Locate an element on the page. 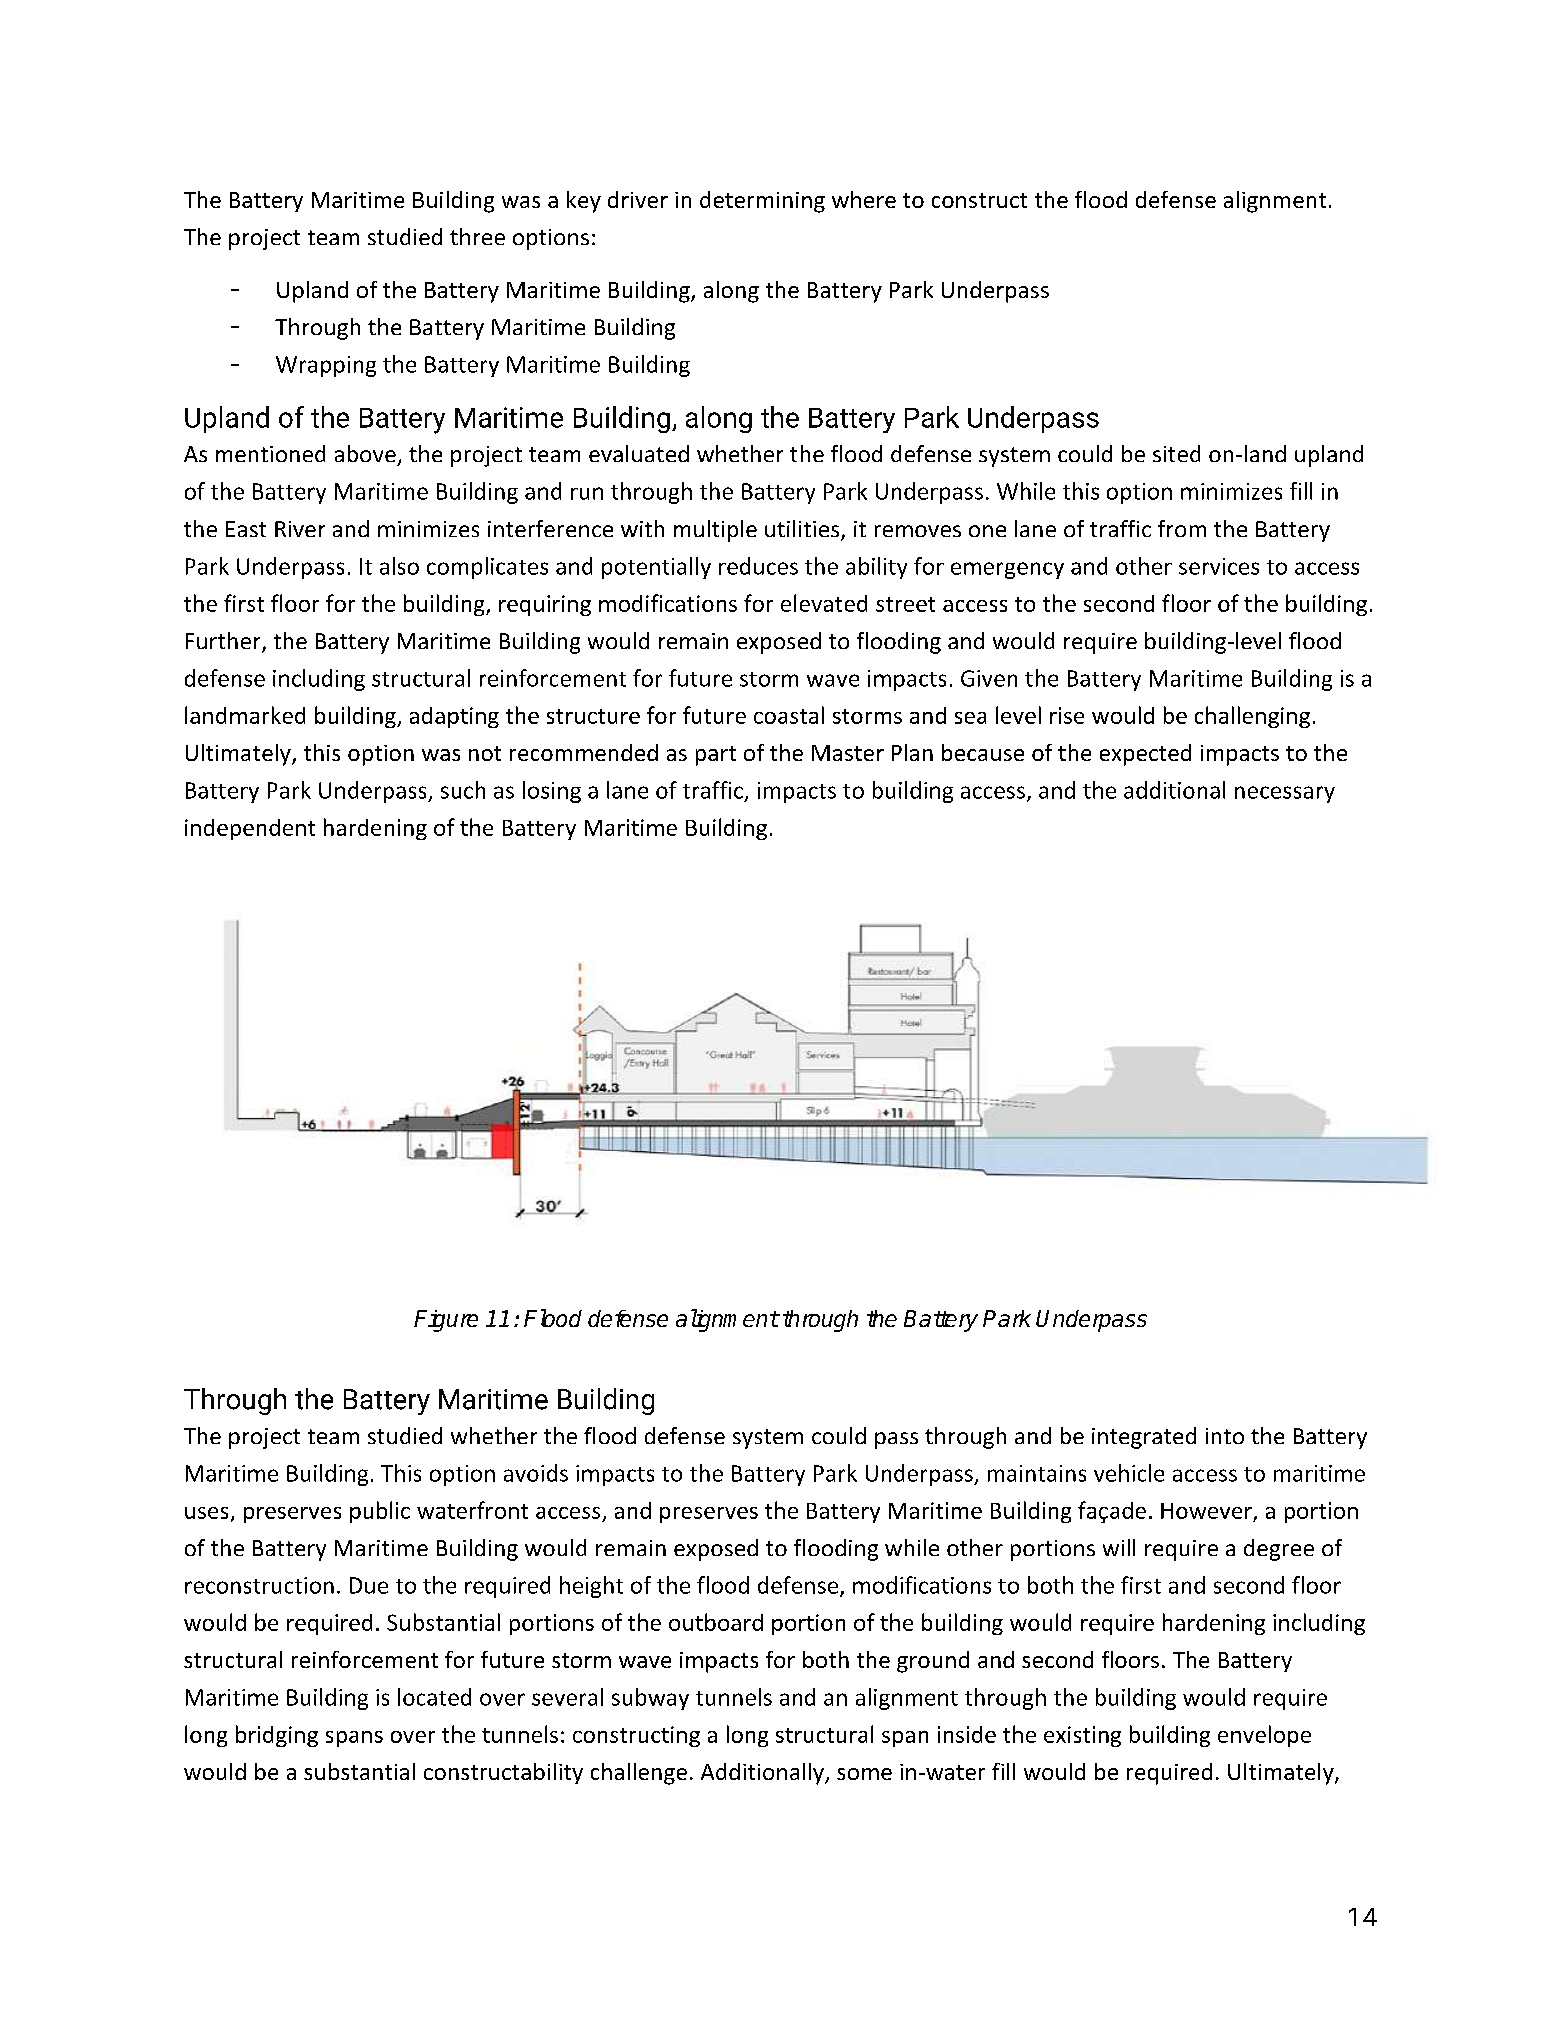  avoids is located at coordinates (536, 1473).
